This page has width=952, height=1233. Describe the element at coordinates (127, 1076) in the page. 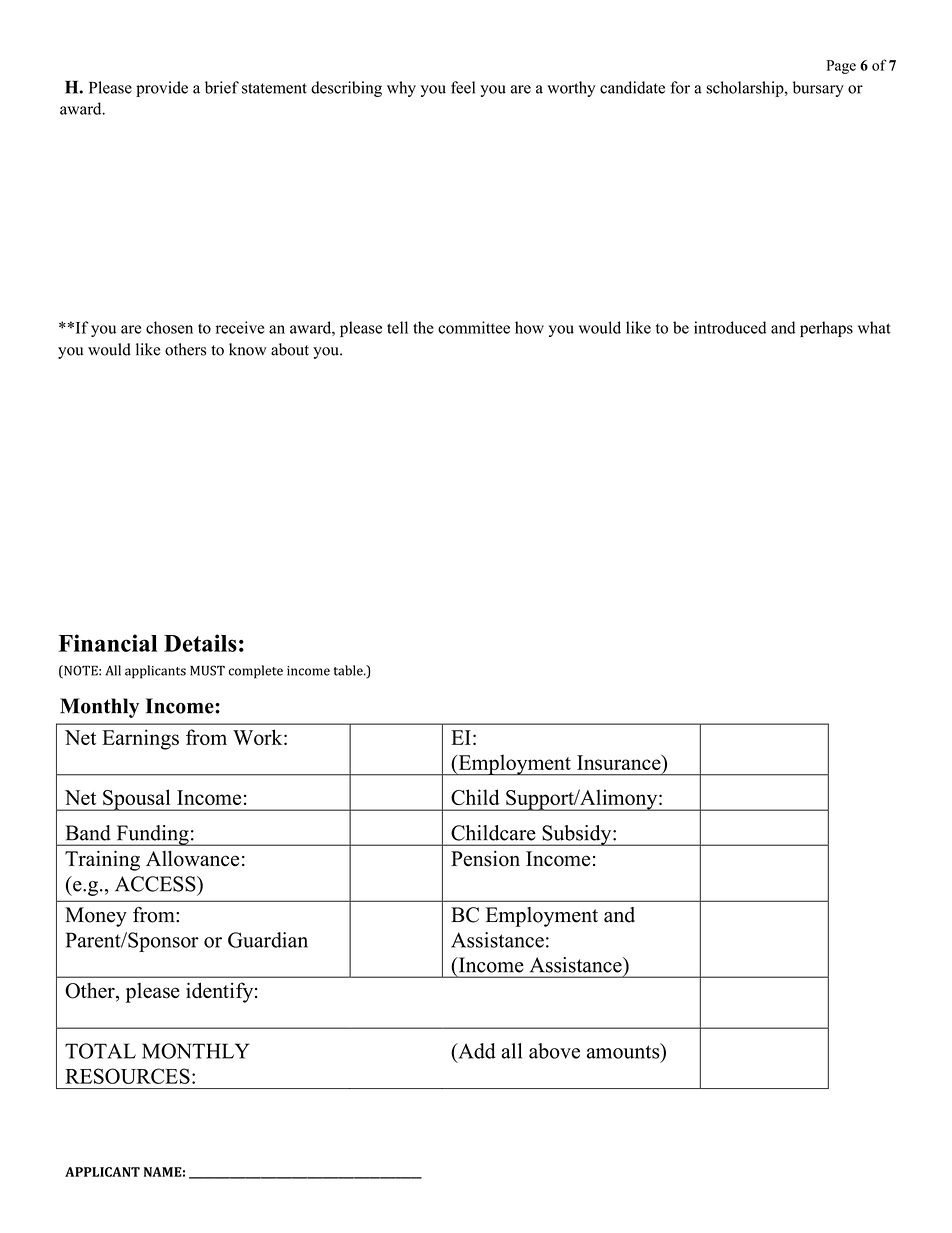

I see `RESOURCES` at that location.
